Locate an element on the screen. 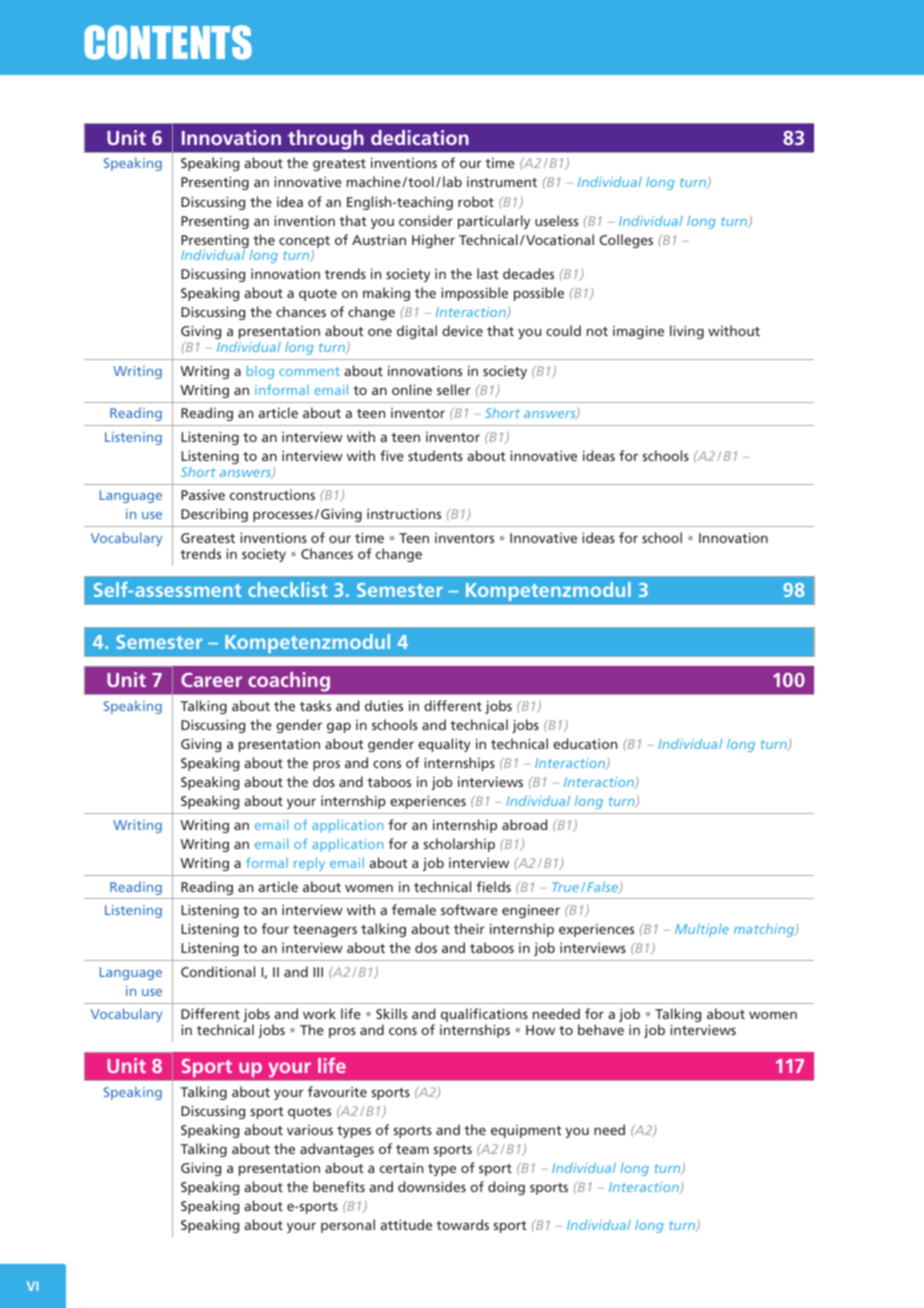 The image size is (924, 1308). various is located at coordinates (310, 1130).
